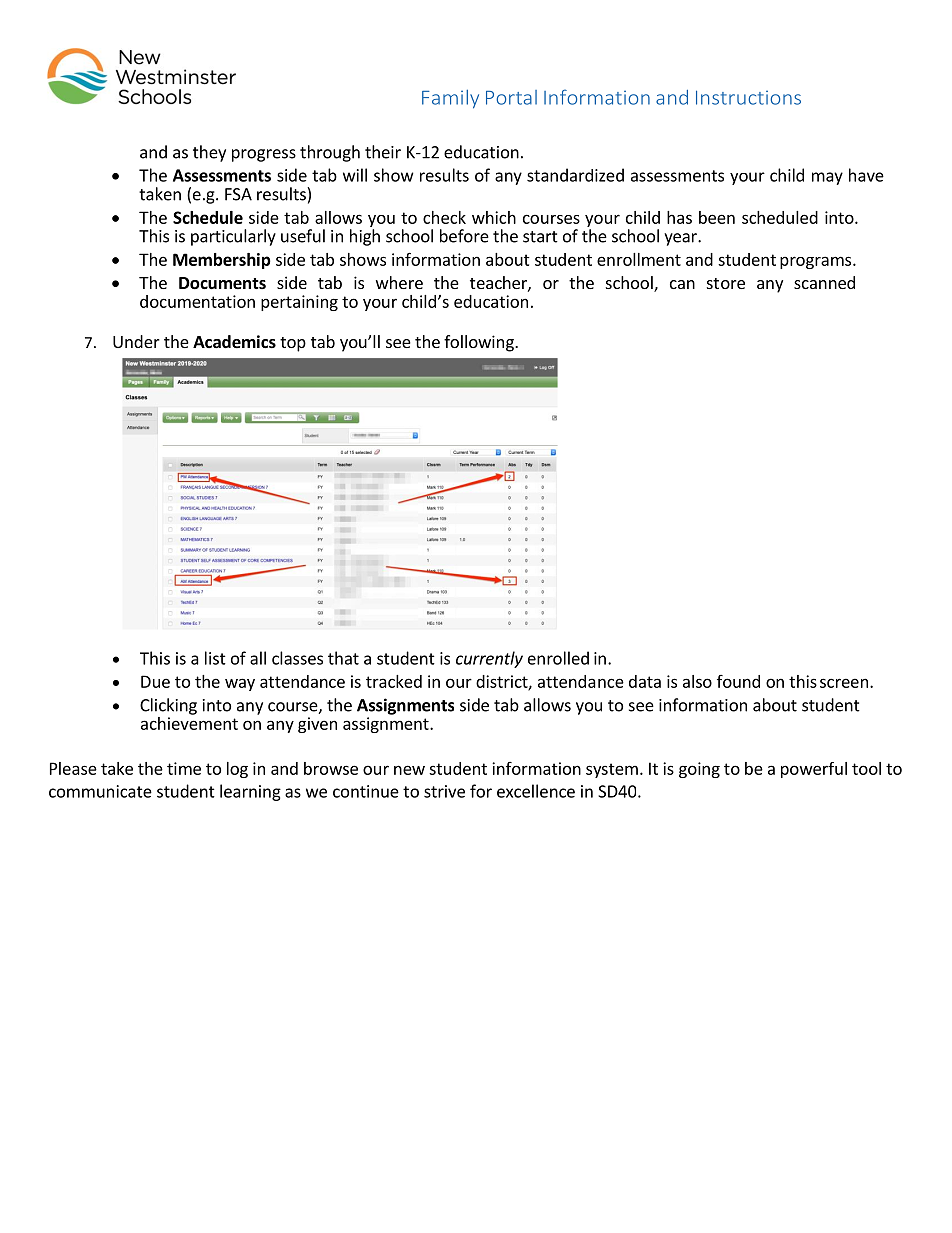 Image resolution: width=952 pixels, height=1233 pixels. I want to click on found, so click(738, 681).
